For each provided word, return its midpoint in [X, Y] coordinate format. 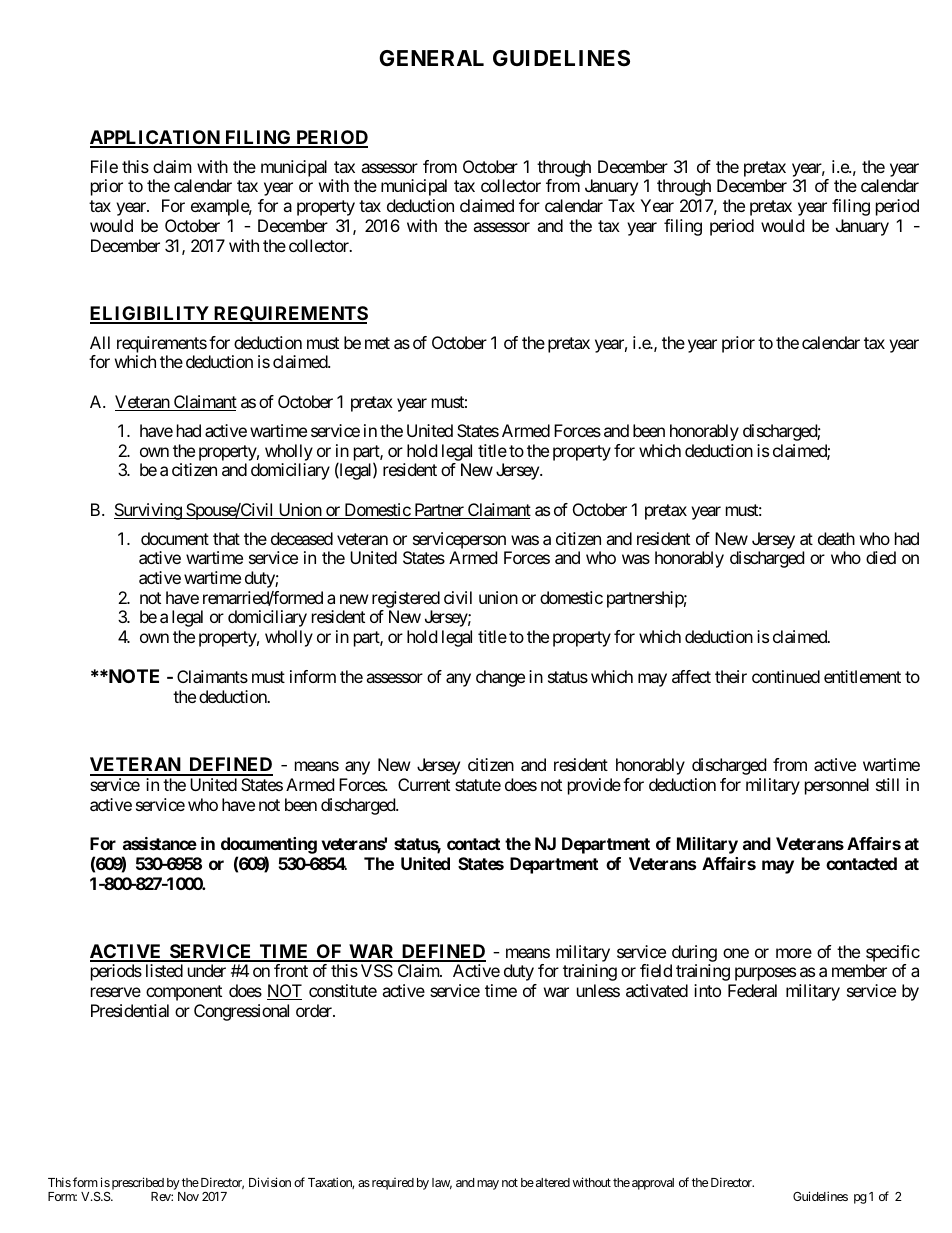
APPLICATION [156, 138]
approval [653, 1184]
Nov [188, 1196]
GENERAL [431, 58]
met [377, 343]
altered [553, 1182]
